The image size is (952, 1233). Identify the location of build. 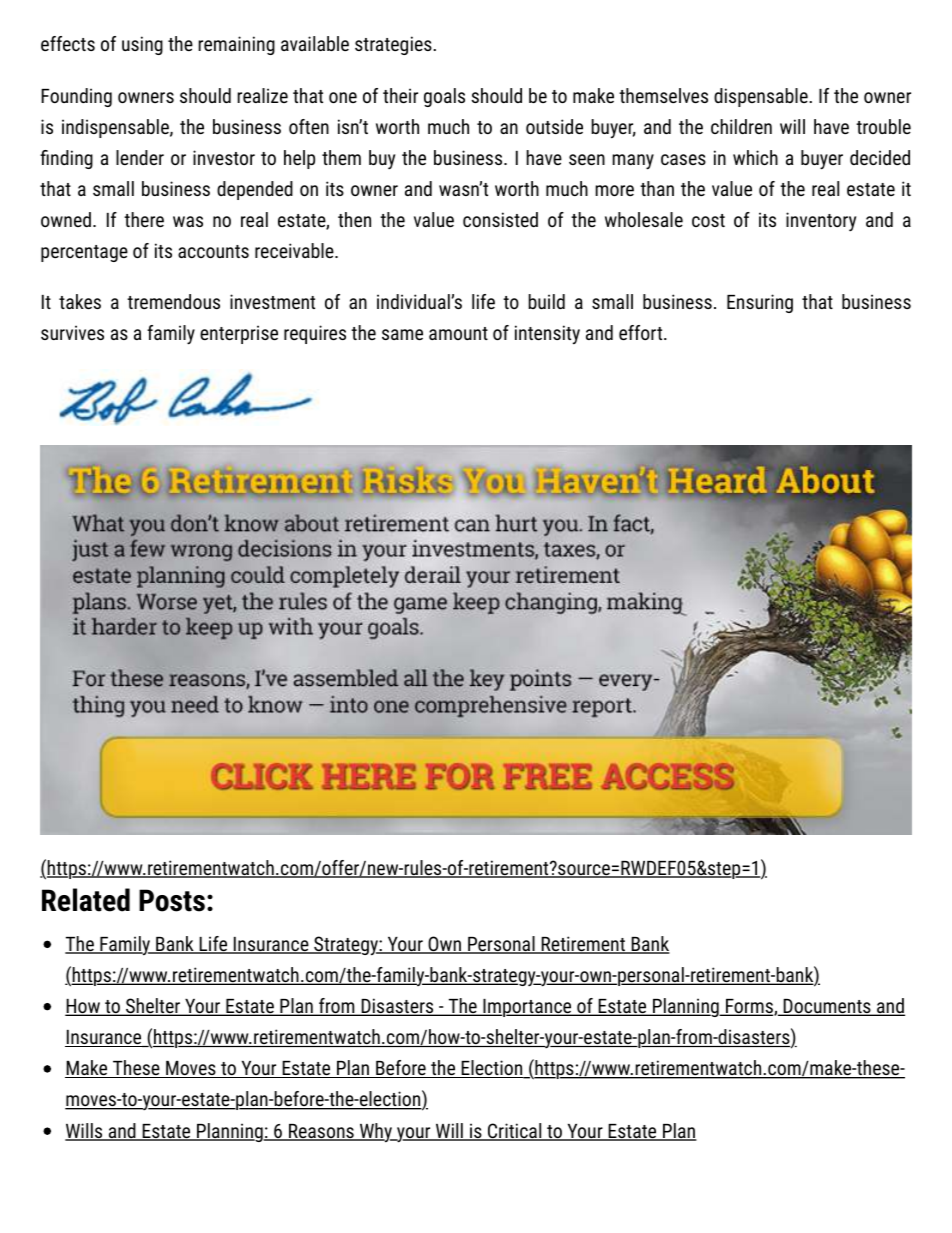
(546, 301).
